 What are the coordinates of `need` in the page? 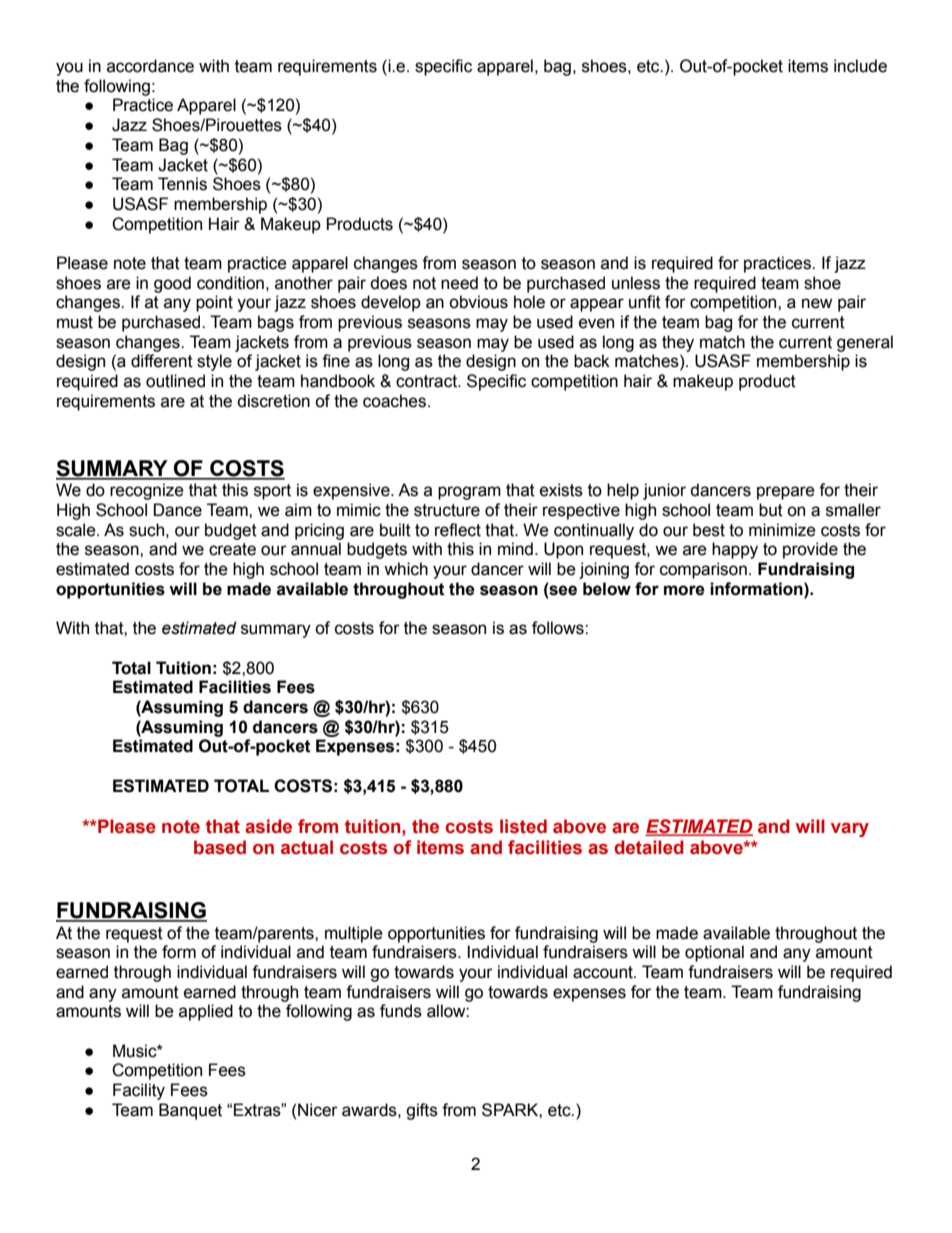 It's located at (459, 283).
